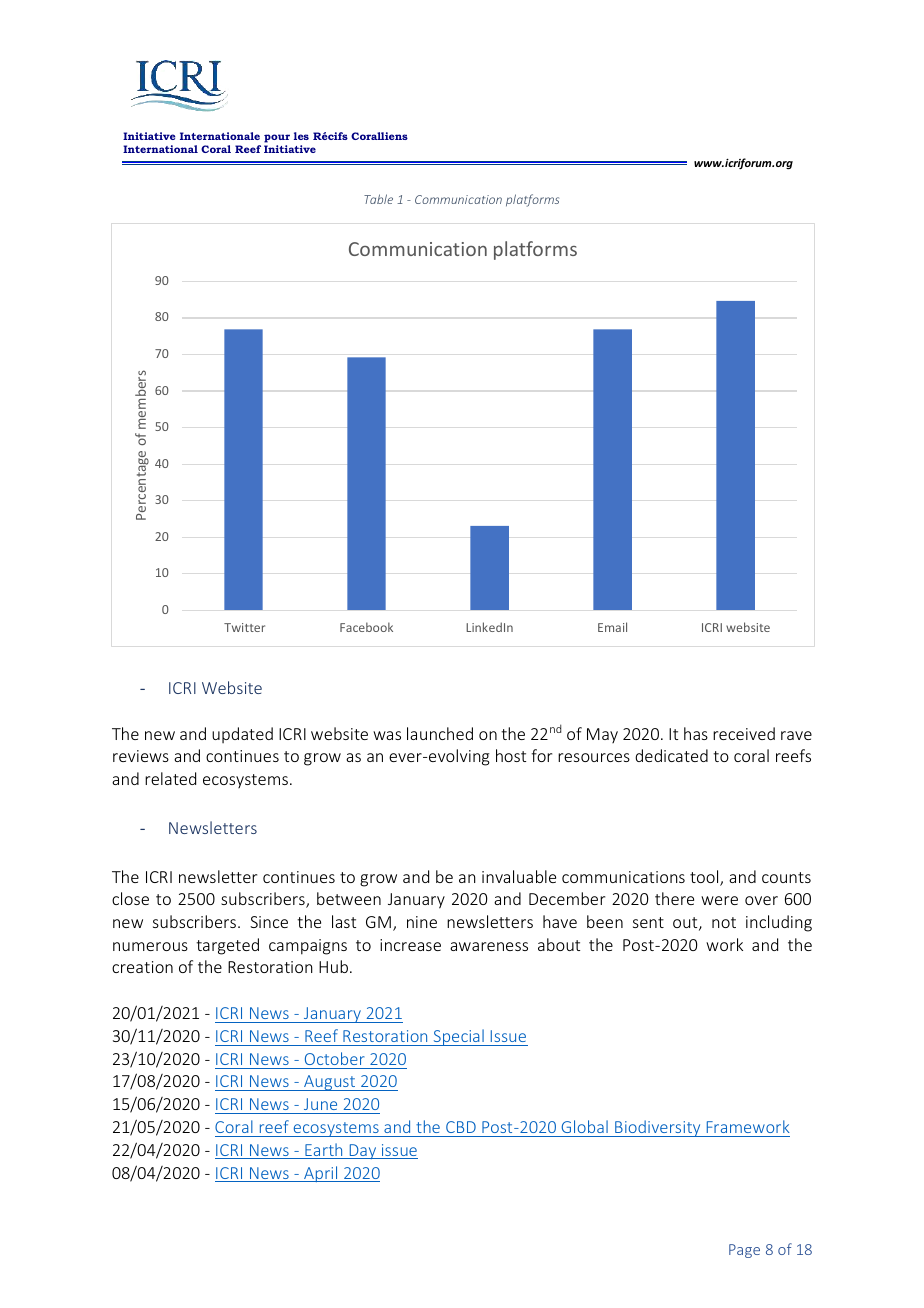  Describe the element at coordinates (321, 1174) in the screenshot. I see `April` at that location.
